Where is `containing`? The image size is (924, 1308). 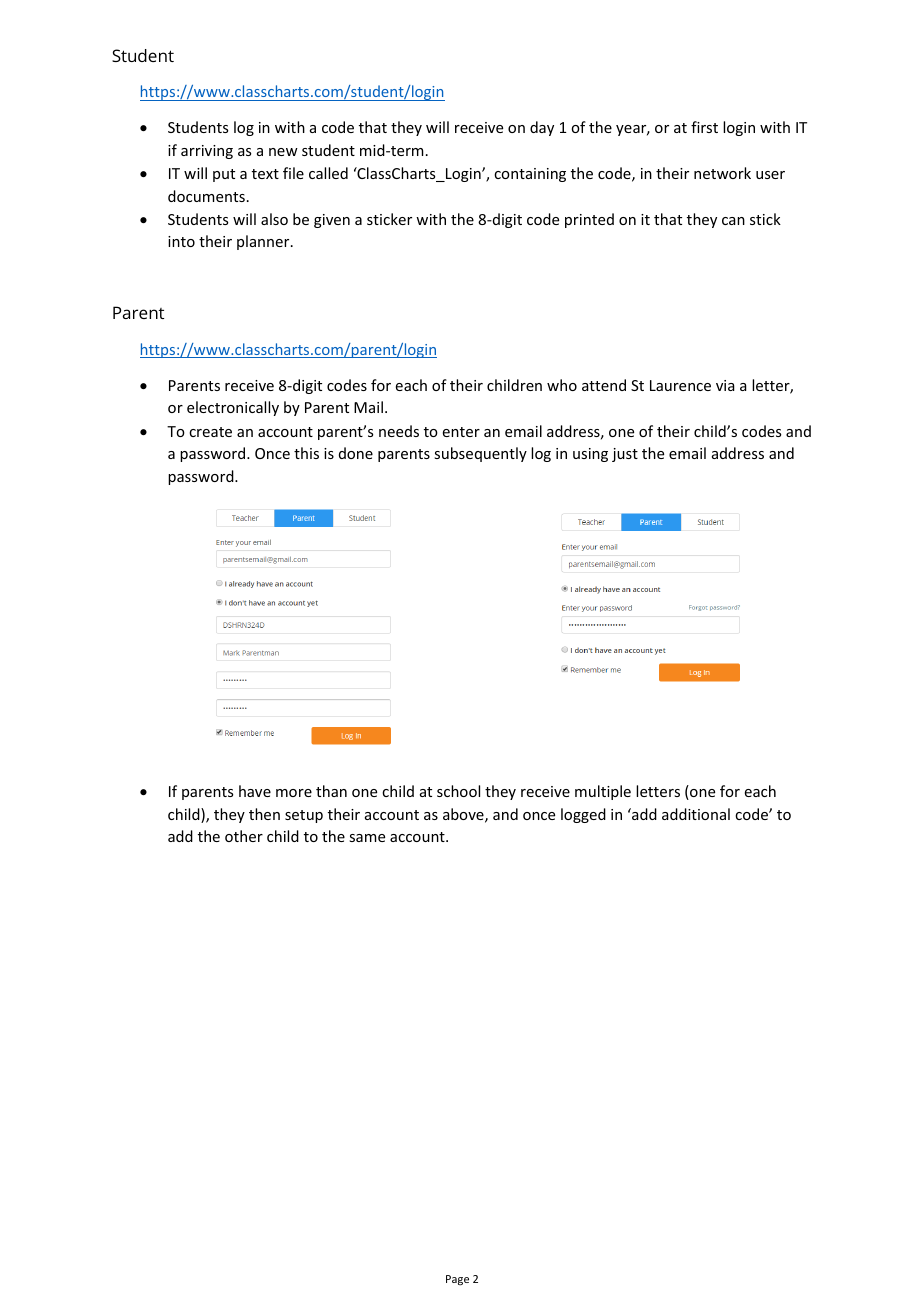 containing is located at coordinates (530, 175).
